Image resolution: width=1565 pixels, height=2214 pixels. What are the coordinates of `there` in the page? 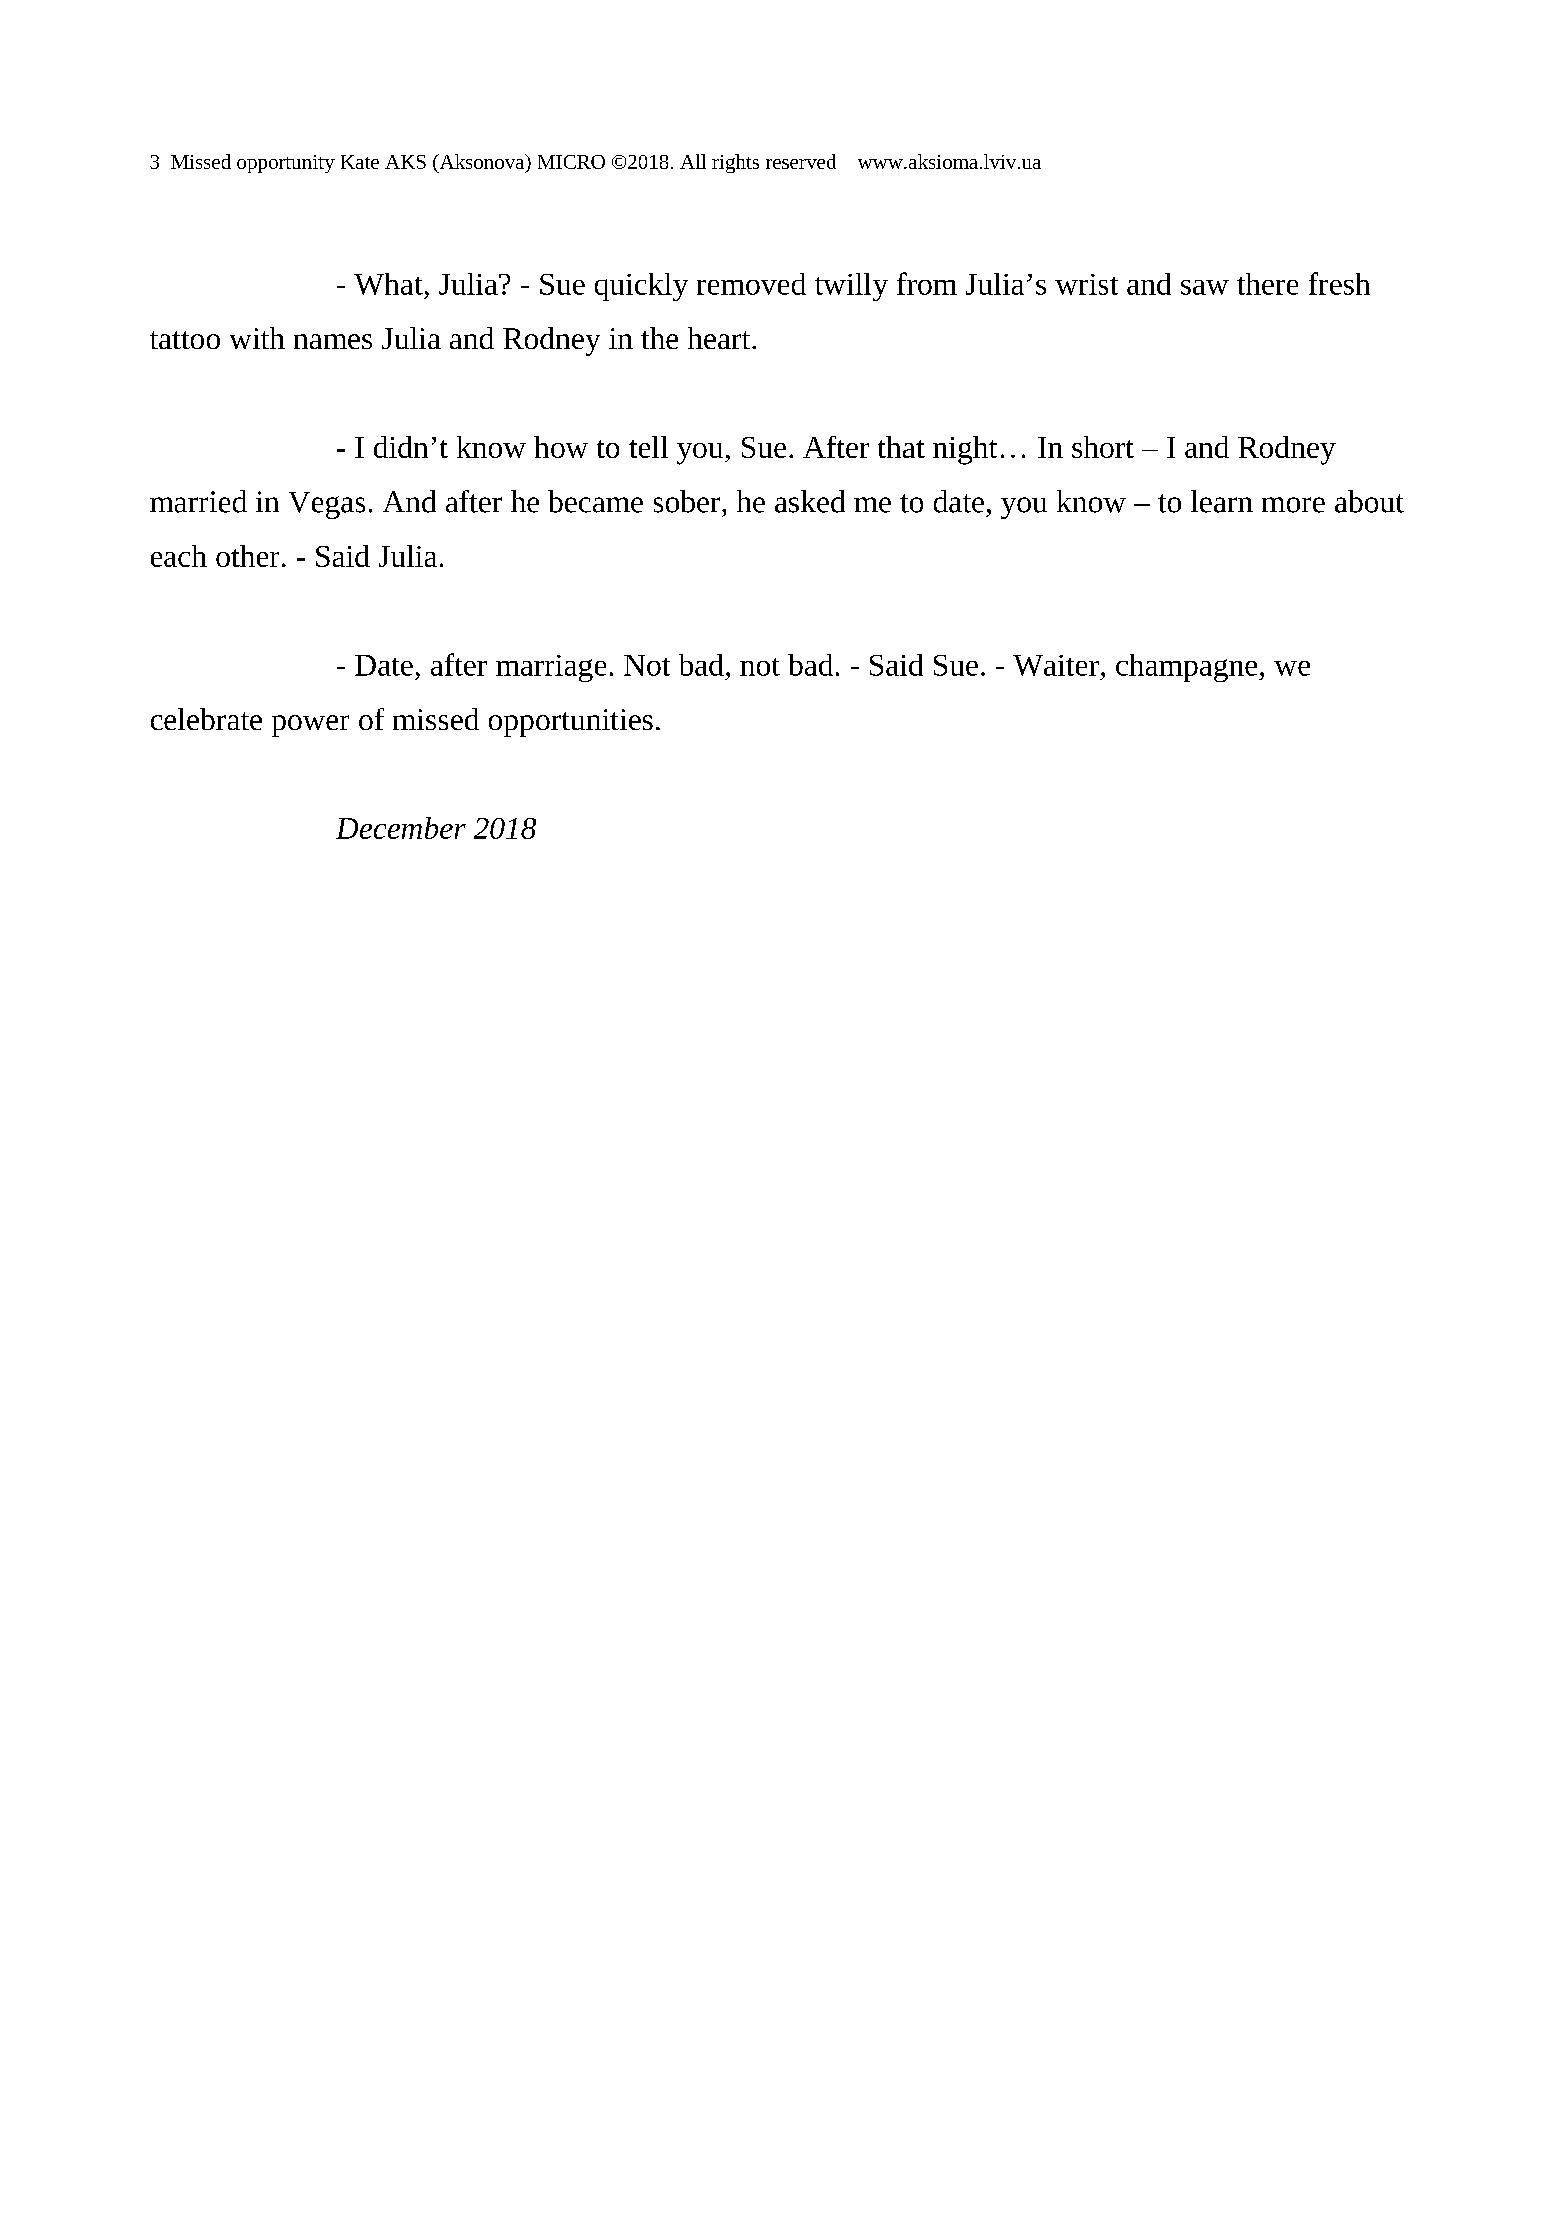 It's located at (1267, 284).
